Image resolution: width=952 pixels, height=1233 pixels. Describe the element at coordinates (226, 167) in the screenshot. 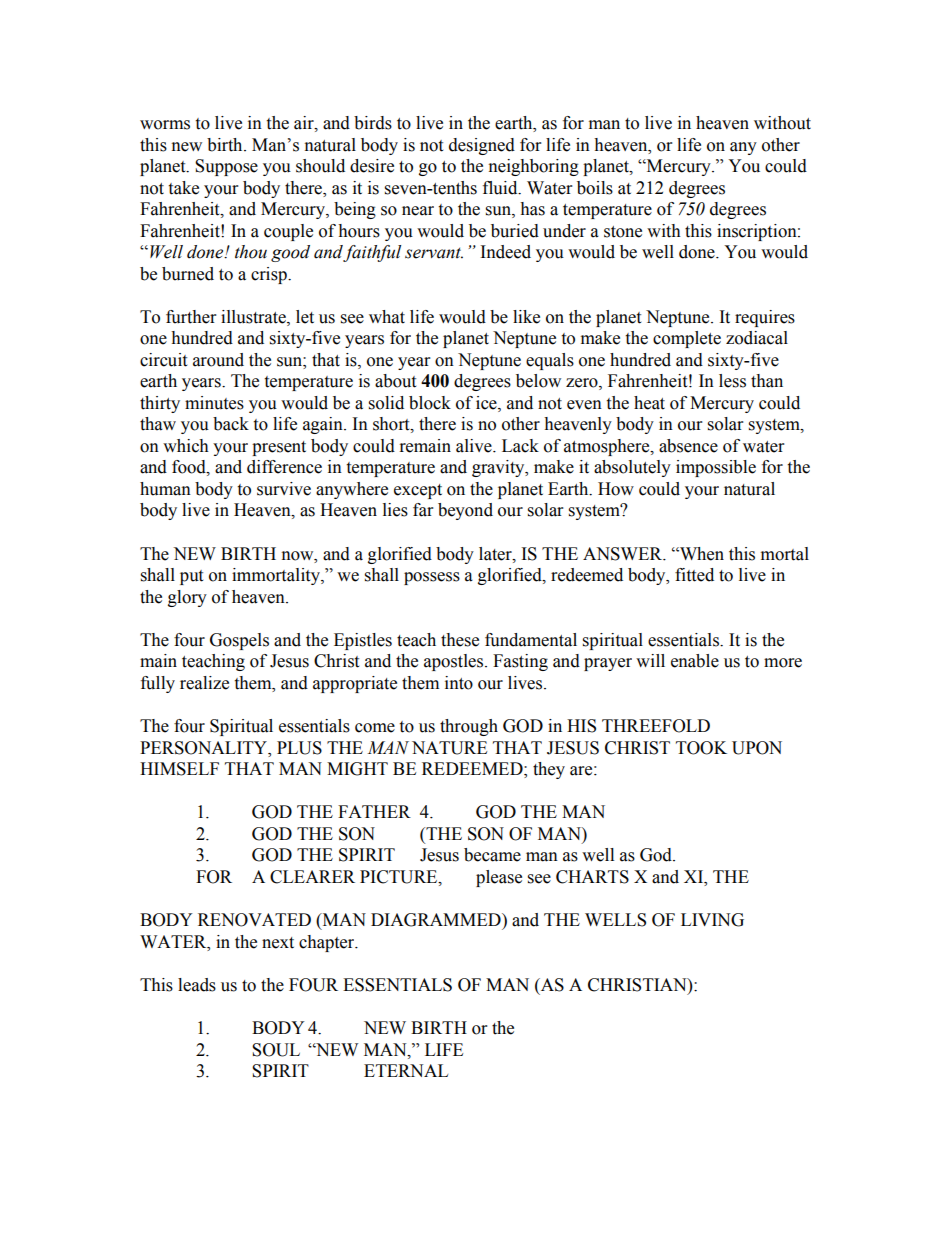

I see `Suppose` at that location.
